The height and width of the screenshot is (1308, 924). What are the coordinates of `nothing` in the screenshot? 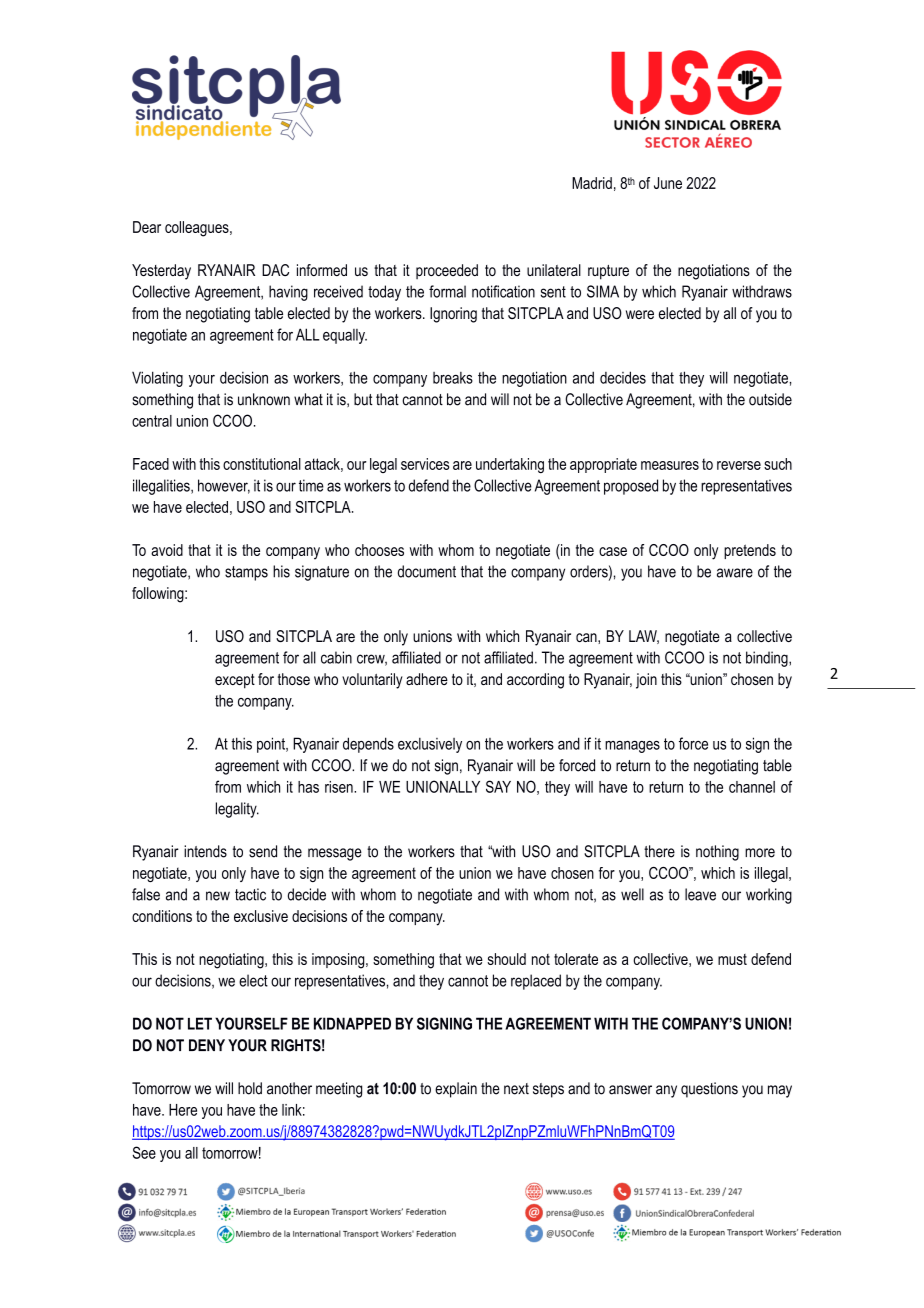 It's located at (717, 853).
